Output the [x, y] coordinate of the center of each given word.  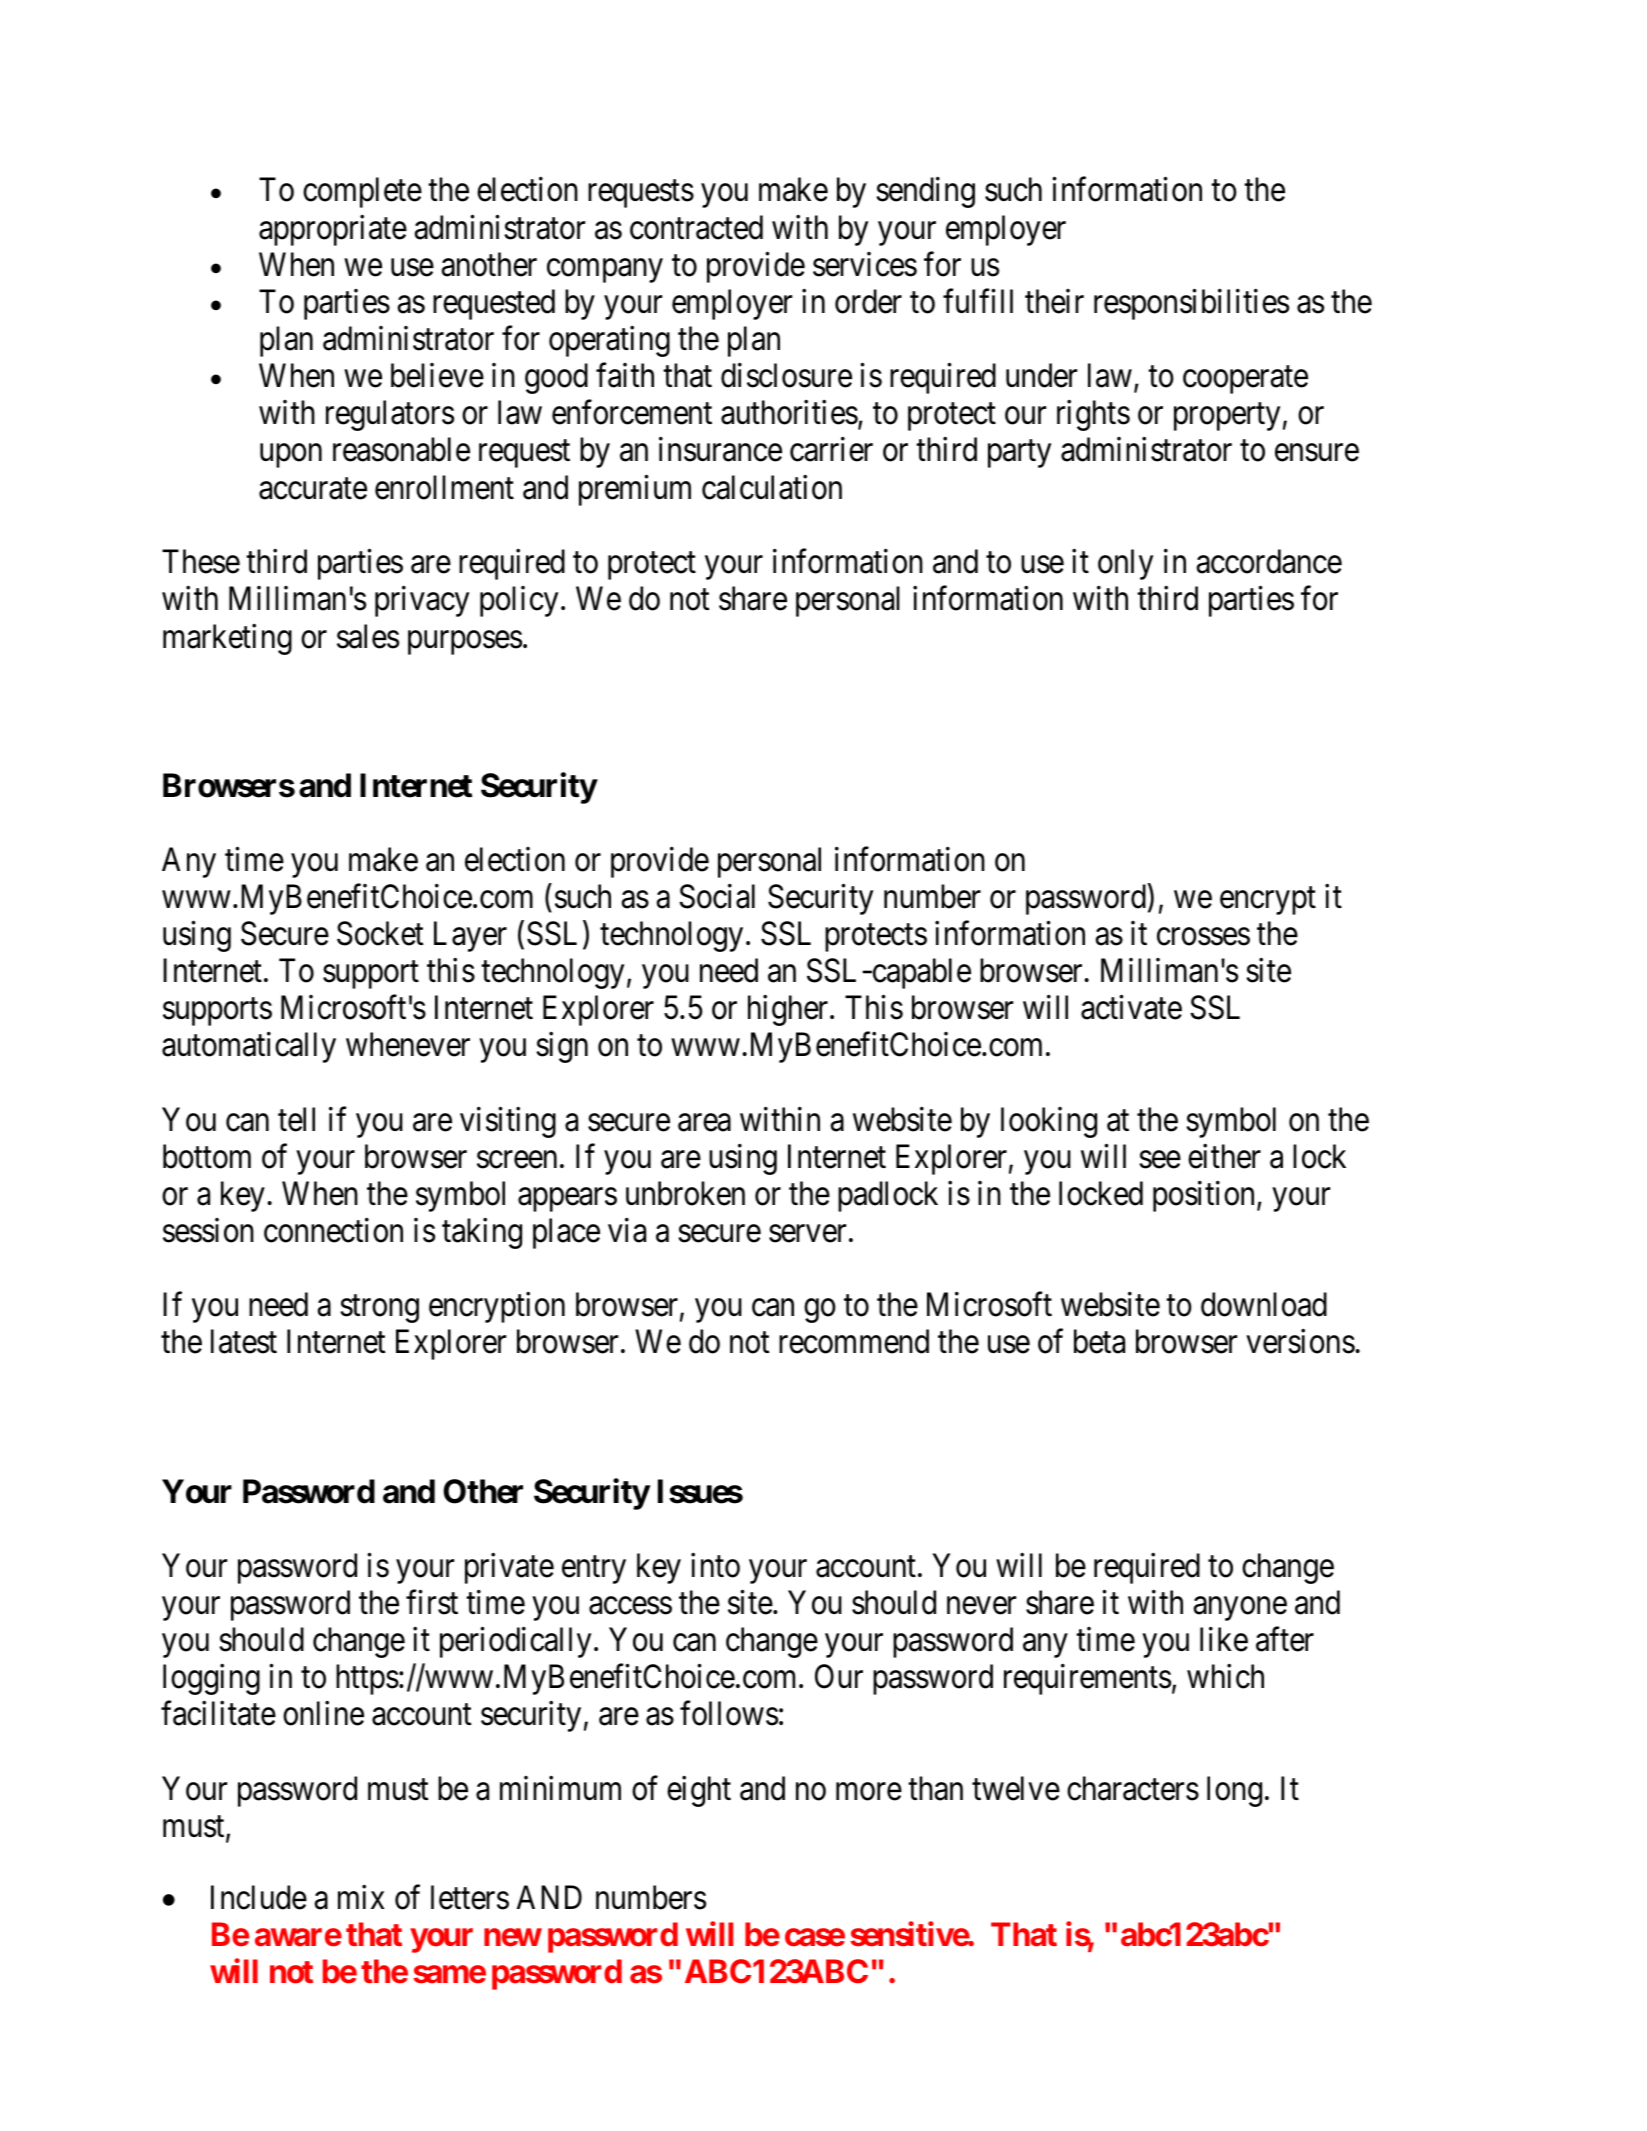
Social [717, 896]
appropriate [333, 230]
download [1264, 1304]
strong [379, 1309]
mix [361, 1897]
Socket [380, 933]
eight [699, 1791]
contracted [696, 227]
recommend [854, 1341]
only [1125, 564]
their [1054, 301]
